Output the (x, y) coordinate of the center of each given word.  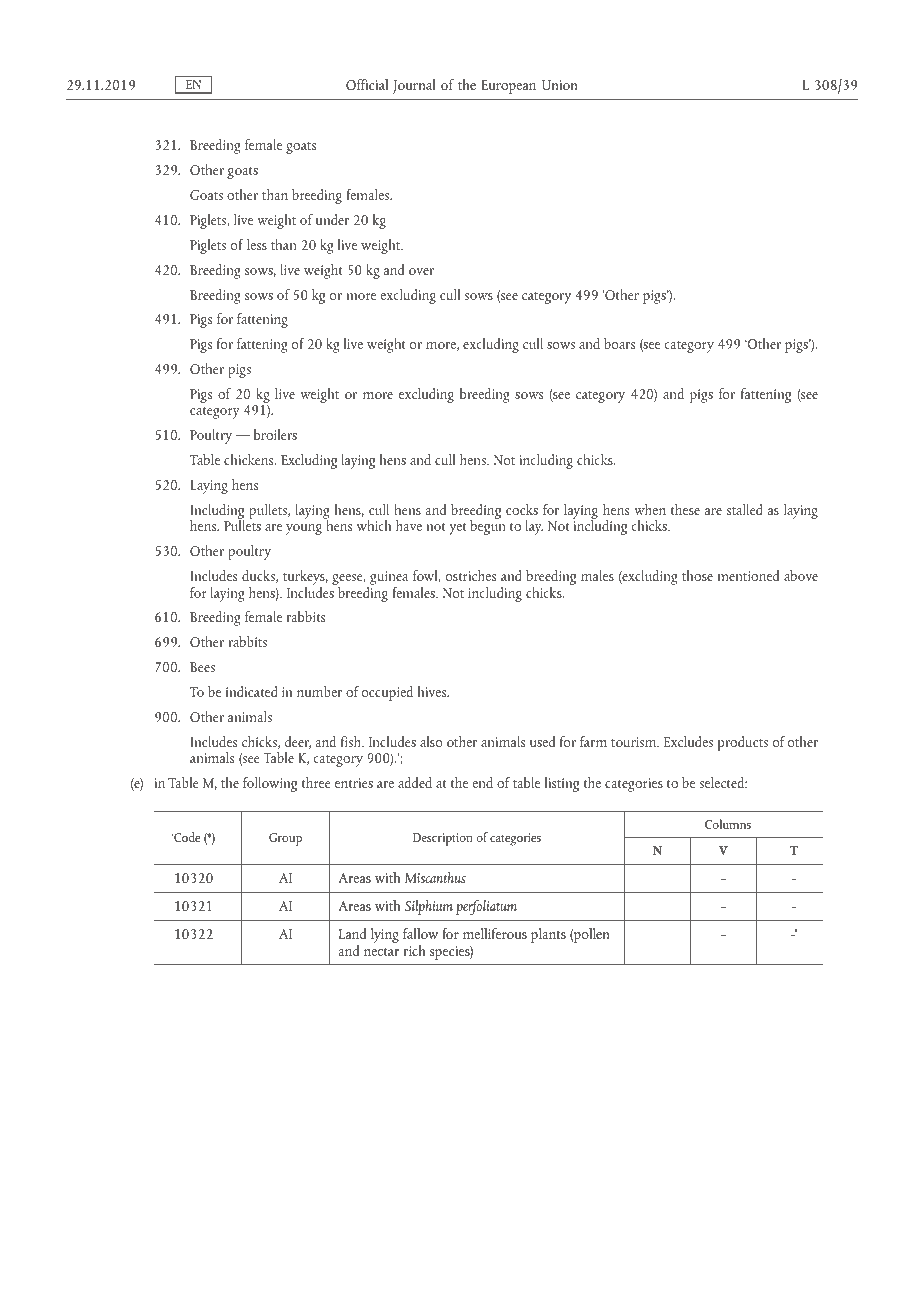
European (508, 87)
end (482, 782)
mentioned (748, 575)
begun (488, 526)
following (270, 784)
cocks (522, 509)
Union (560, 85)
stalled (745, 509)
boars (619, 343)
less (257, 244)
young (304, 529)
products (743, 743)
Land (352, 933)
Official (367, 84)
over (421, 271)
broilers (275, 434)
